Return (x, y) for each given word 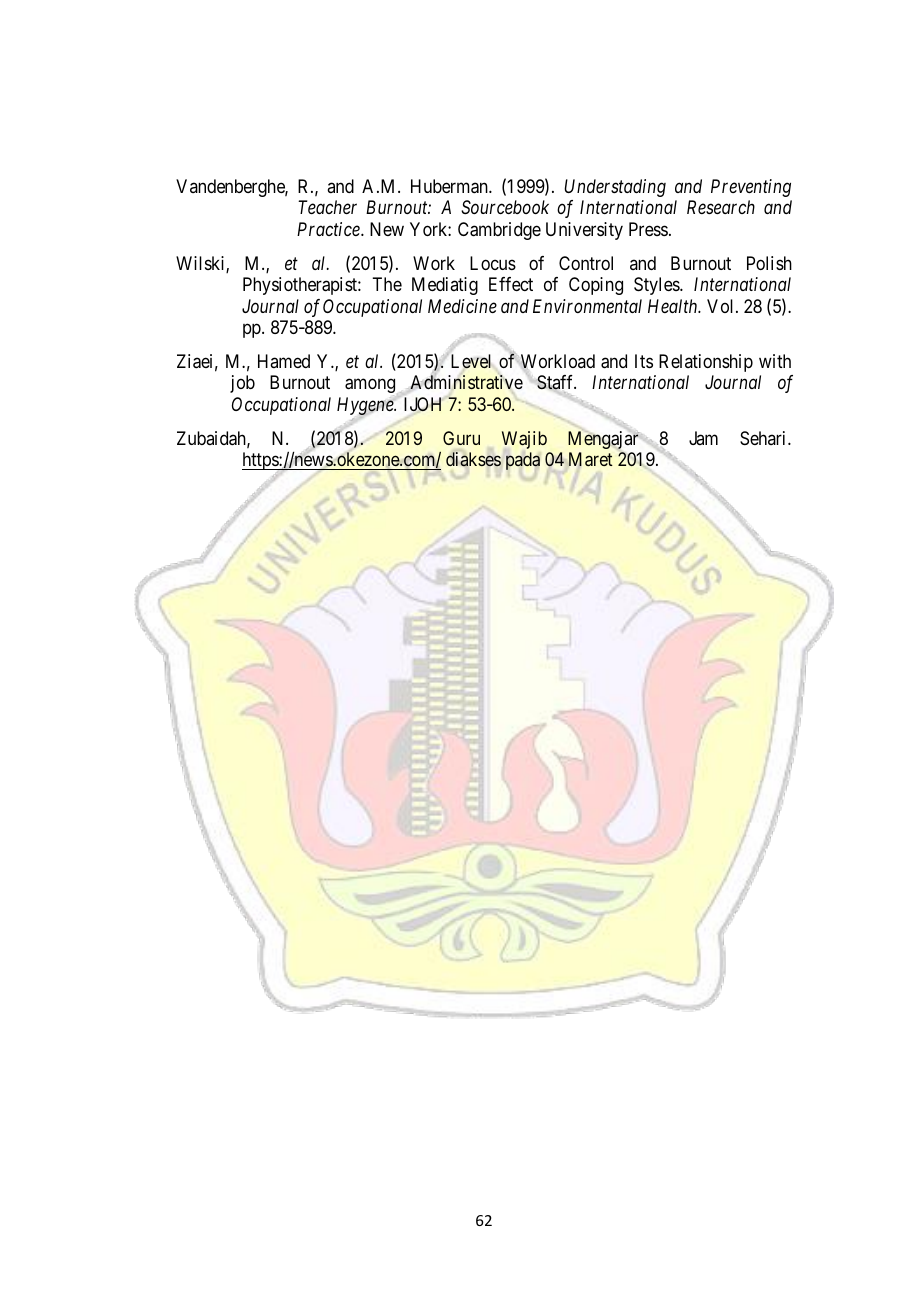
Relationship (706, 363)
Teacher (327, 207)
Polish (769, 263)
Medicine (462, 306)
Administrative (466, 382)
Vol (722, 306)
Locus (493, 263)
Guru (461, 438)
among (371, 387)
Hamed (284, 361)
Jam (703, 438)
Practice (329, 229)
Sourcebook (505, 207)
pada (523, 461)
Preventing (751, 188)
